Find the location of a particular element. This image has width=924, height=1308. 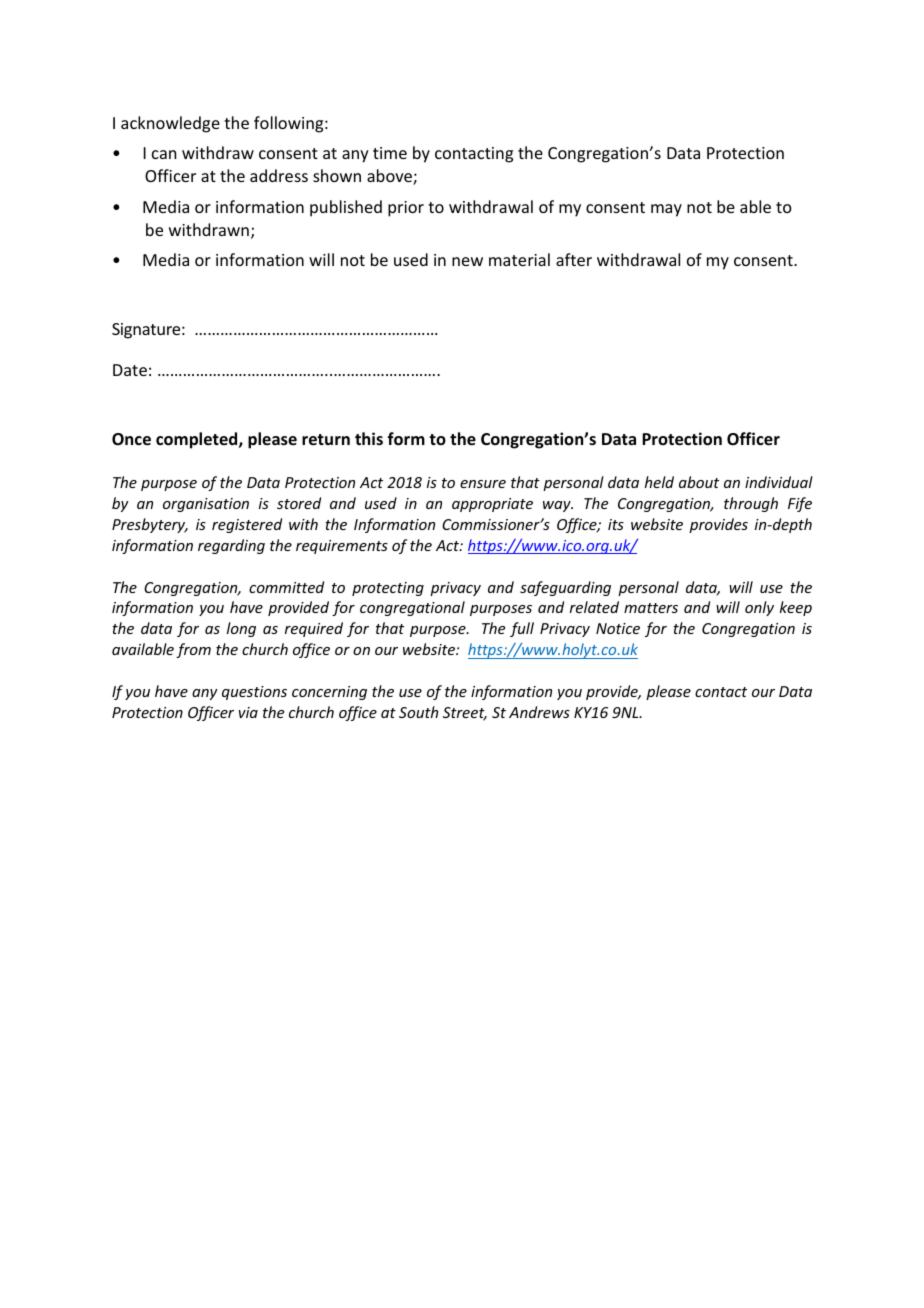

appropriate is located at coordinates (492, 505).
